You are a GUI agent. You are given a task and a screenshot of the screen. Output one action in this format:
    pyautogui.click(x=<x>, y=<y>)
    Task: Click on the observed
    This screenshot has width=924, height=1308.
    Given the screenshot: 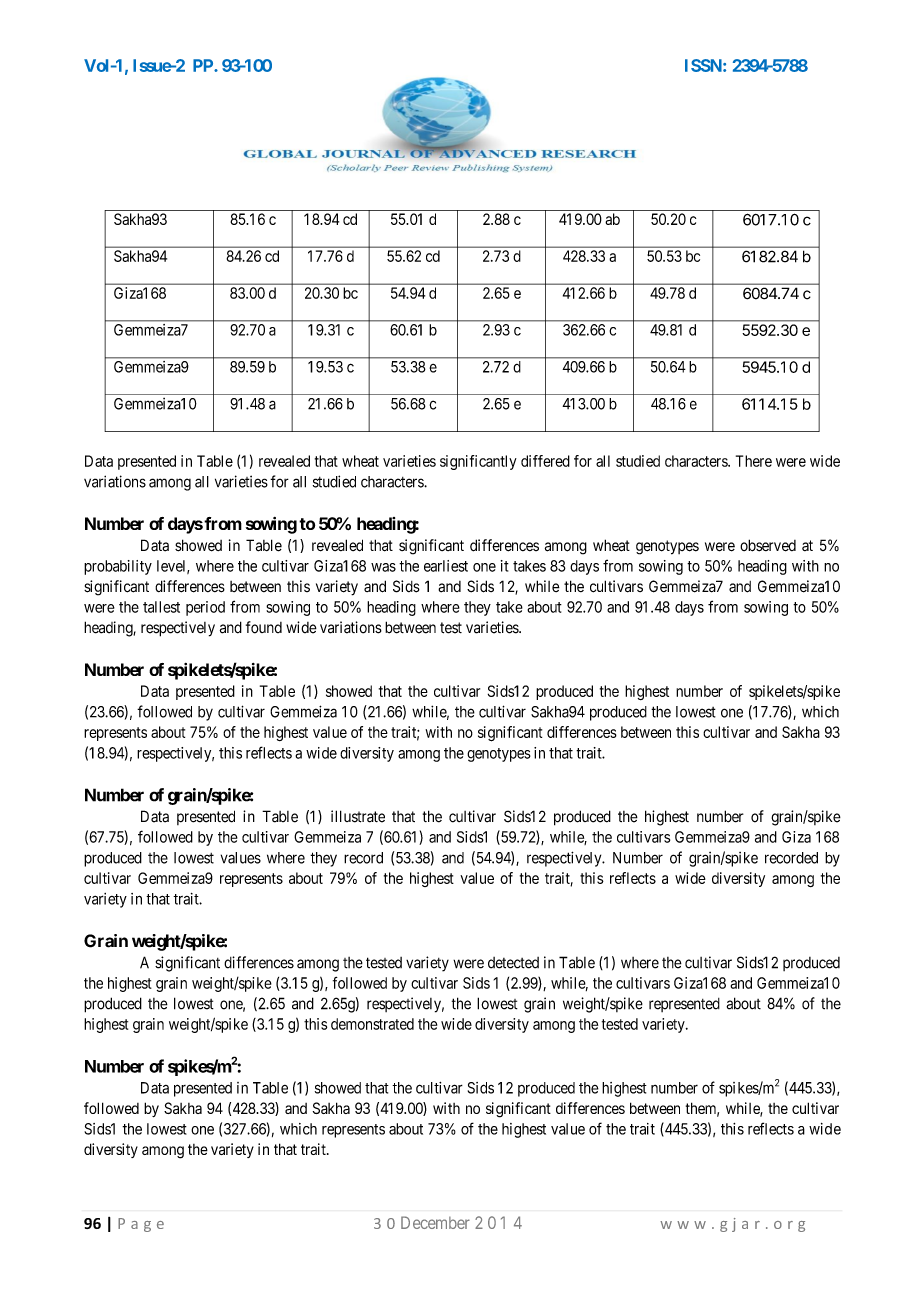 What is the action you would take?
    pyautogui.click(x=768, y=545)
